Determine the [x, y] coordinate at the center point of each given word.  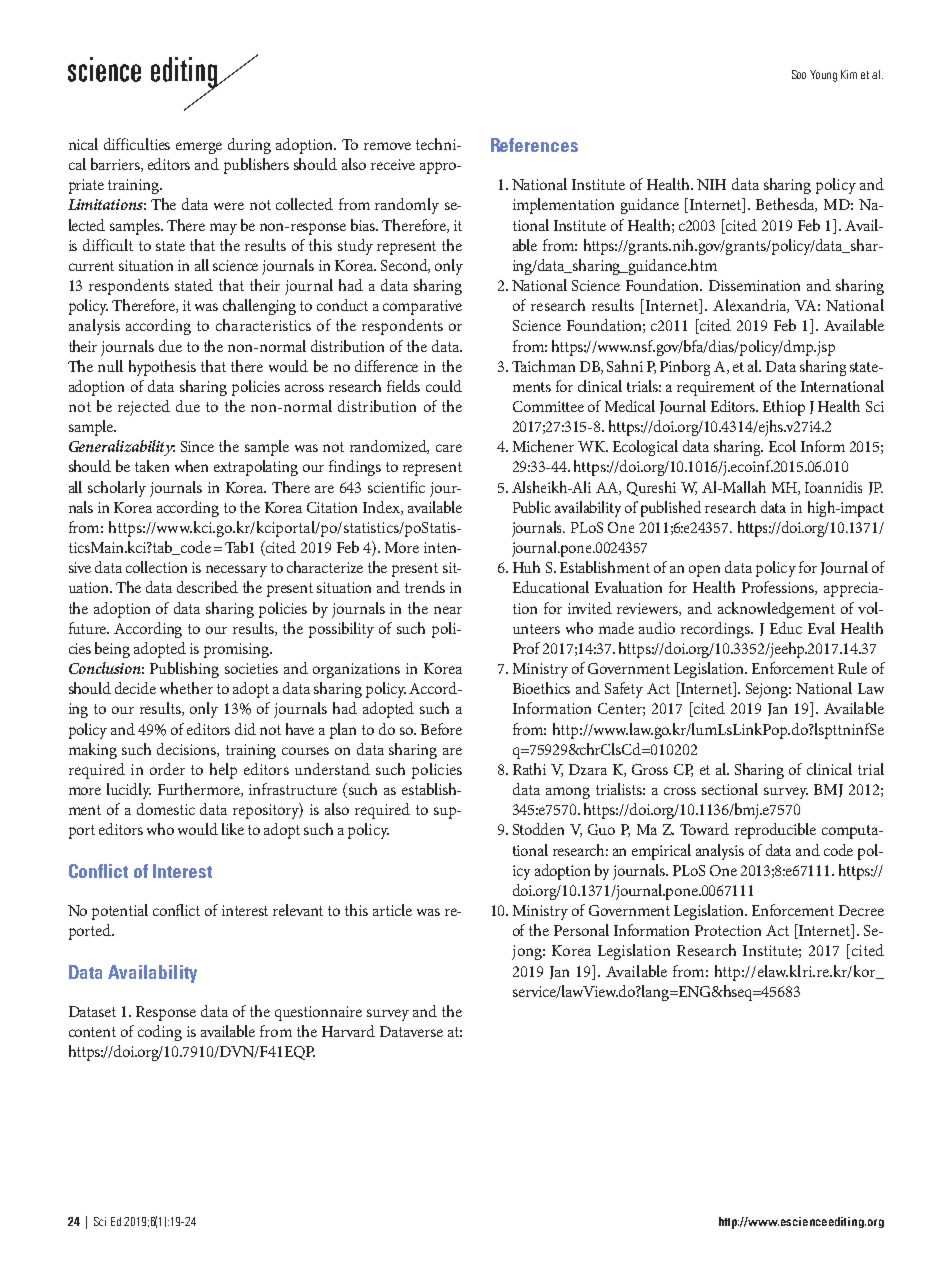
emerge [199, 148]
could [444, 386]
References [534, 145]
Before [441, 729]
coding [160, 1033]
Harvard [348, 1031]
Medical [630, 406]
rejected [144, 408]
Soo [799, 74]
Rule [852, 668]
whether [186, 688]
